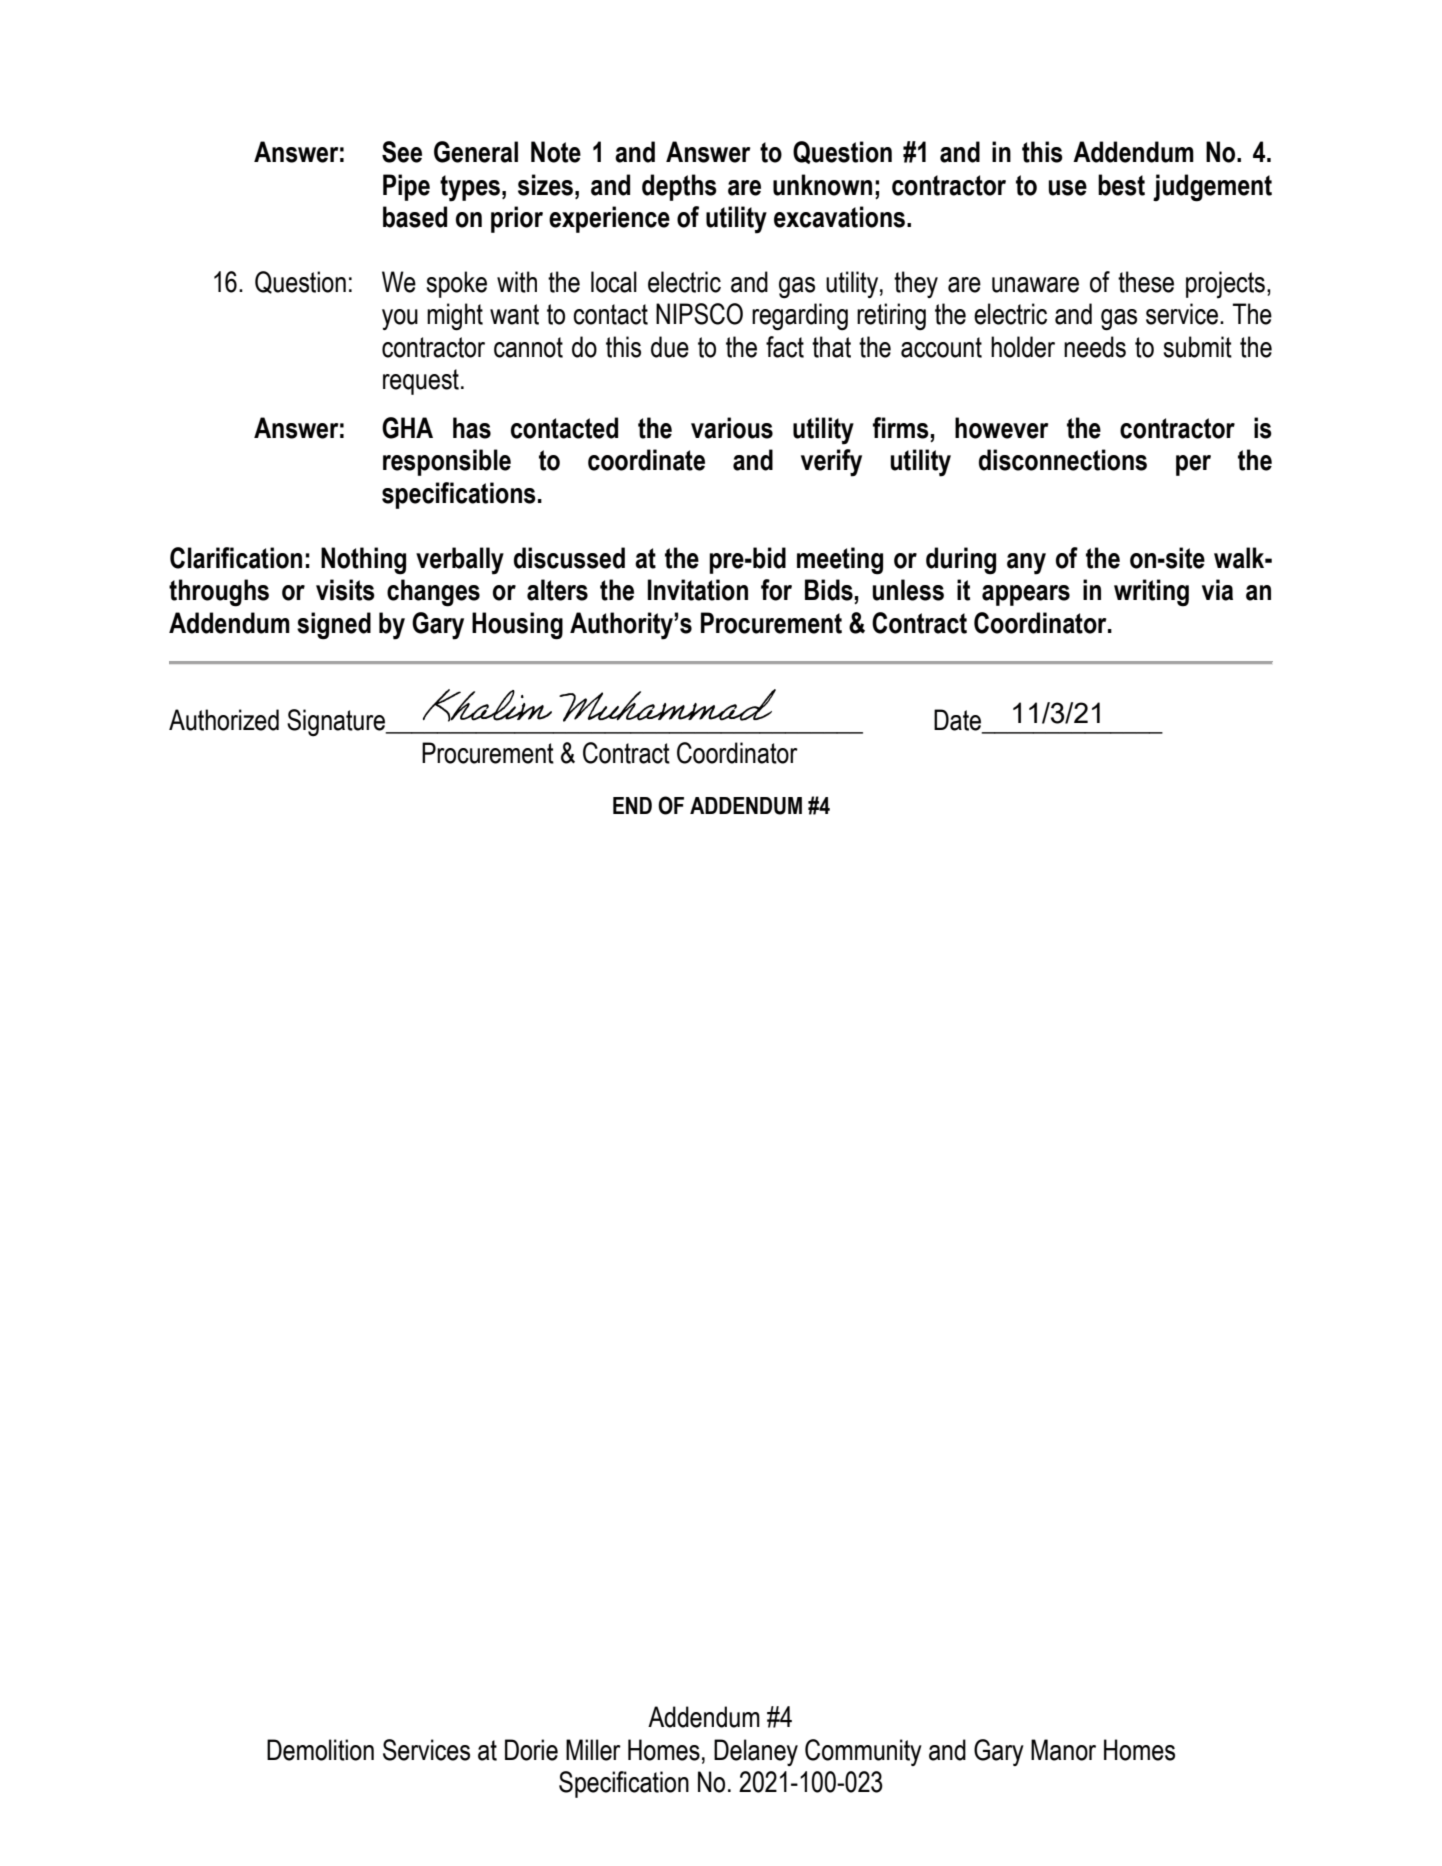 This image has width=1442, height=1866. I want to click on Manor, so click(1063, 1750).
